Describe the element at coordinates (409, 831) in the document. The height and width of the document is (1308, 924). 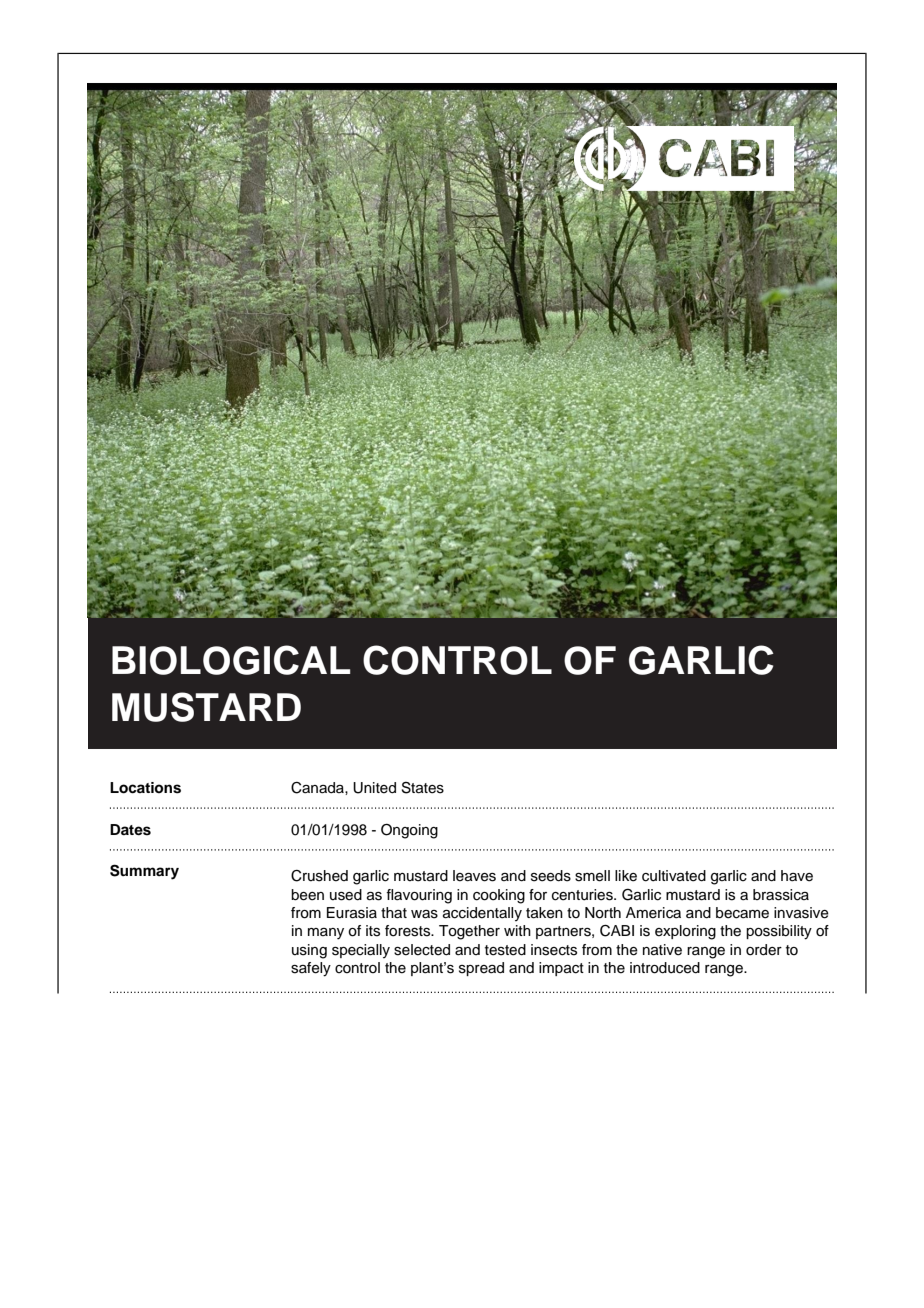
I see `Ongoing` at that location.
